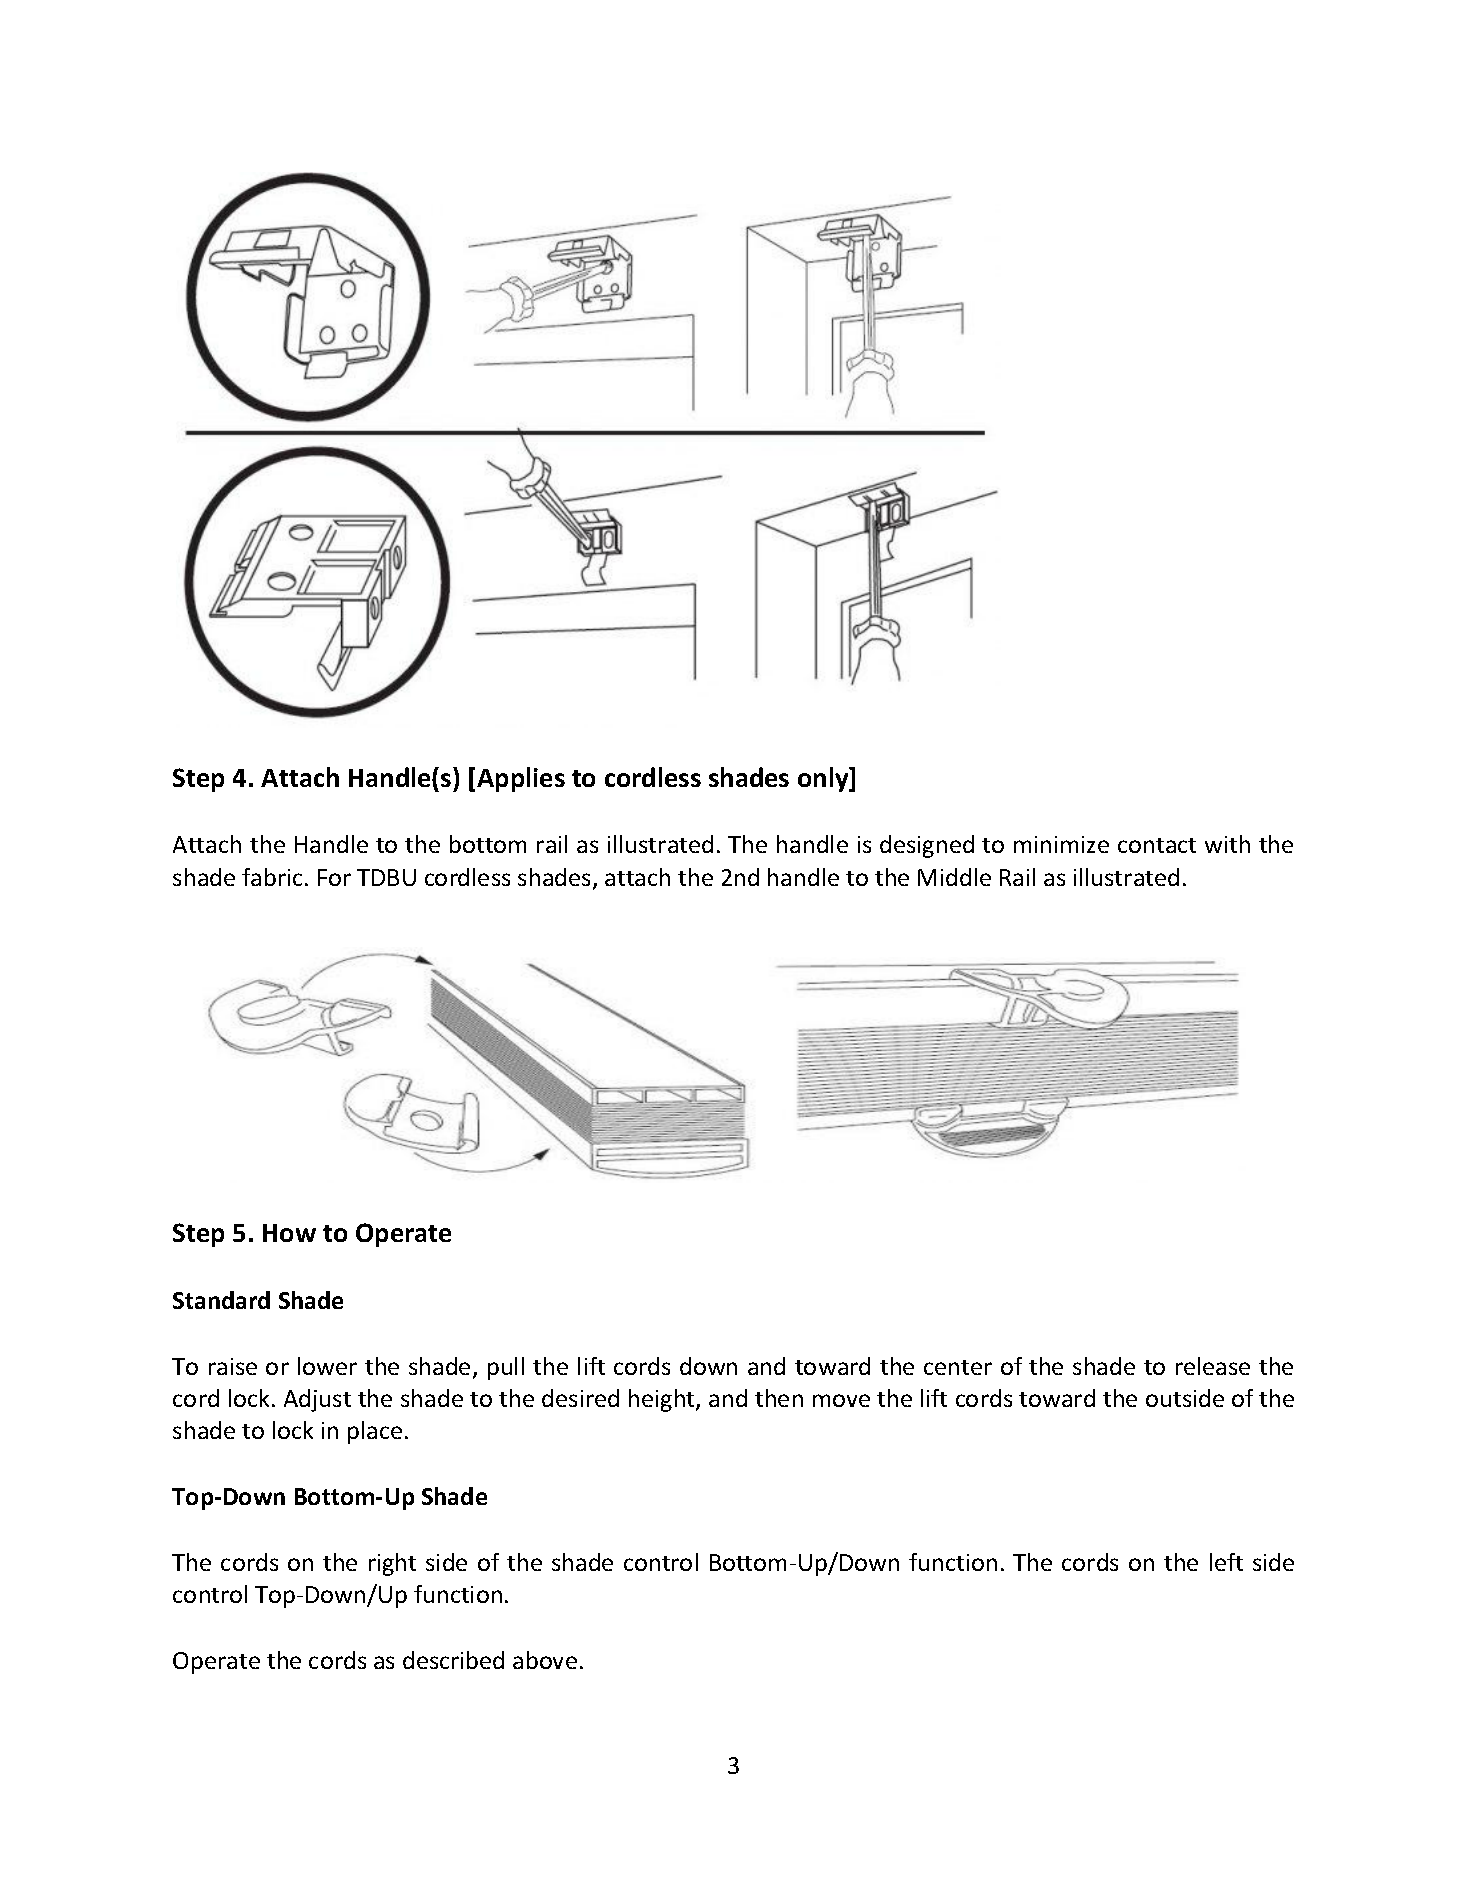 This page has height=1900, width=1468. What do you see at coordinates (1061, 844) in the page?
I see `minimize` at bounding box center [1061, 844].
